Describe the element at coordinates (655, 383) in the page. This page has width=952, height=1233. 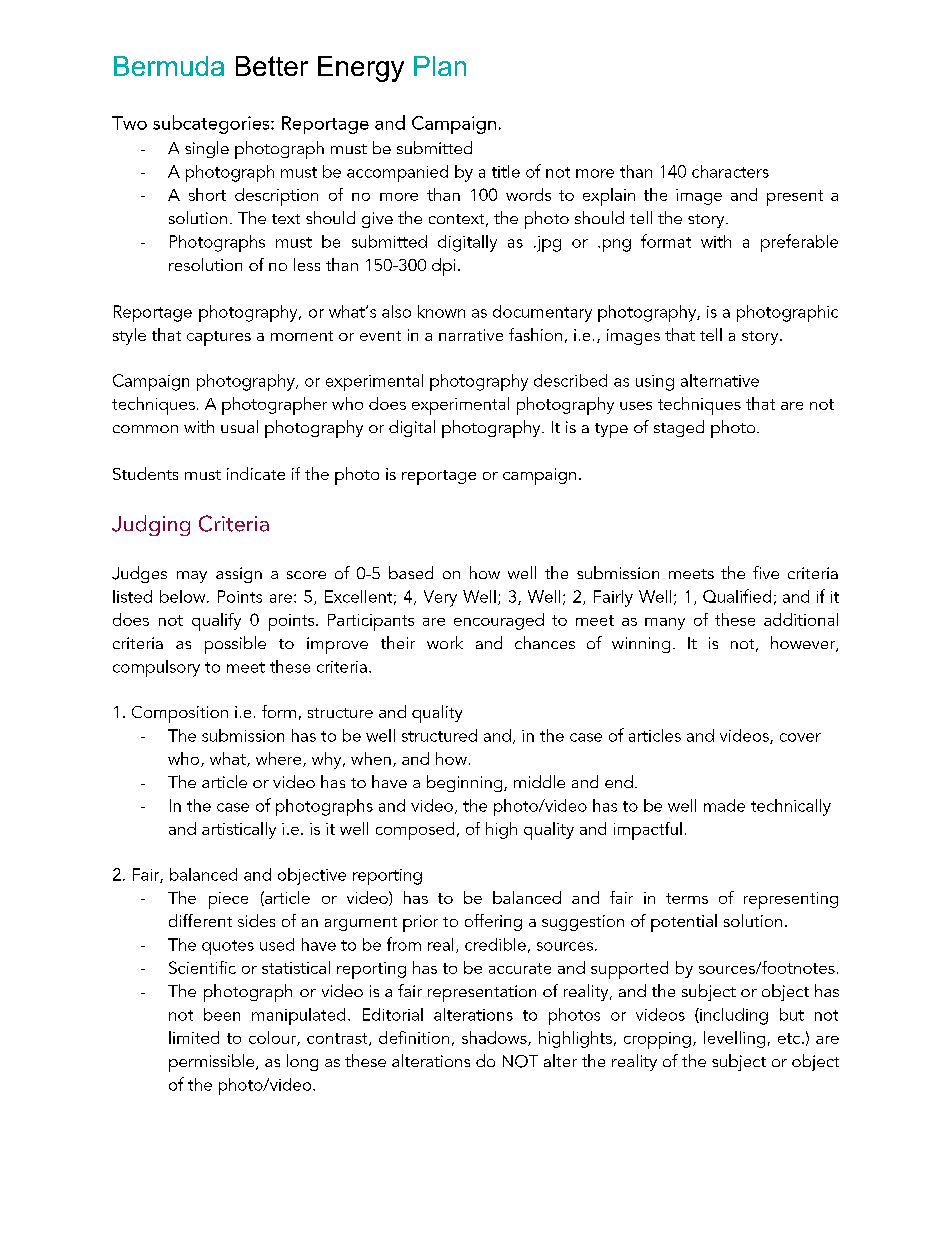
I see `using` at that location.
